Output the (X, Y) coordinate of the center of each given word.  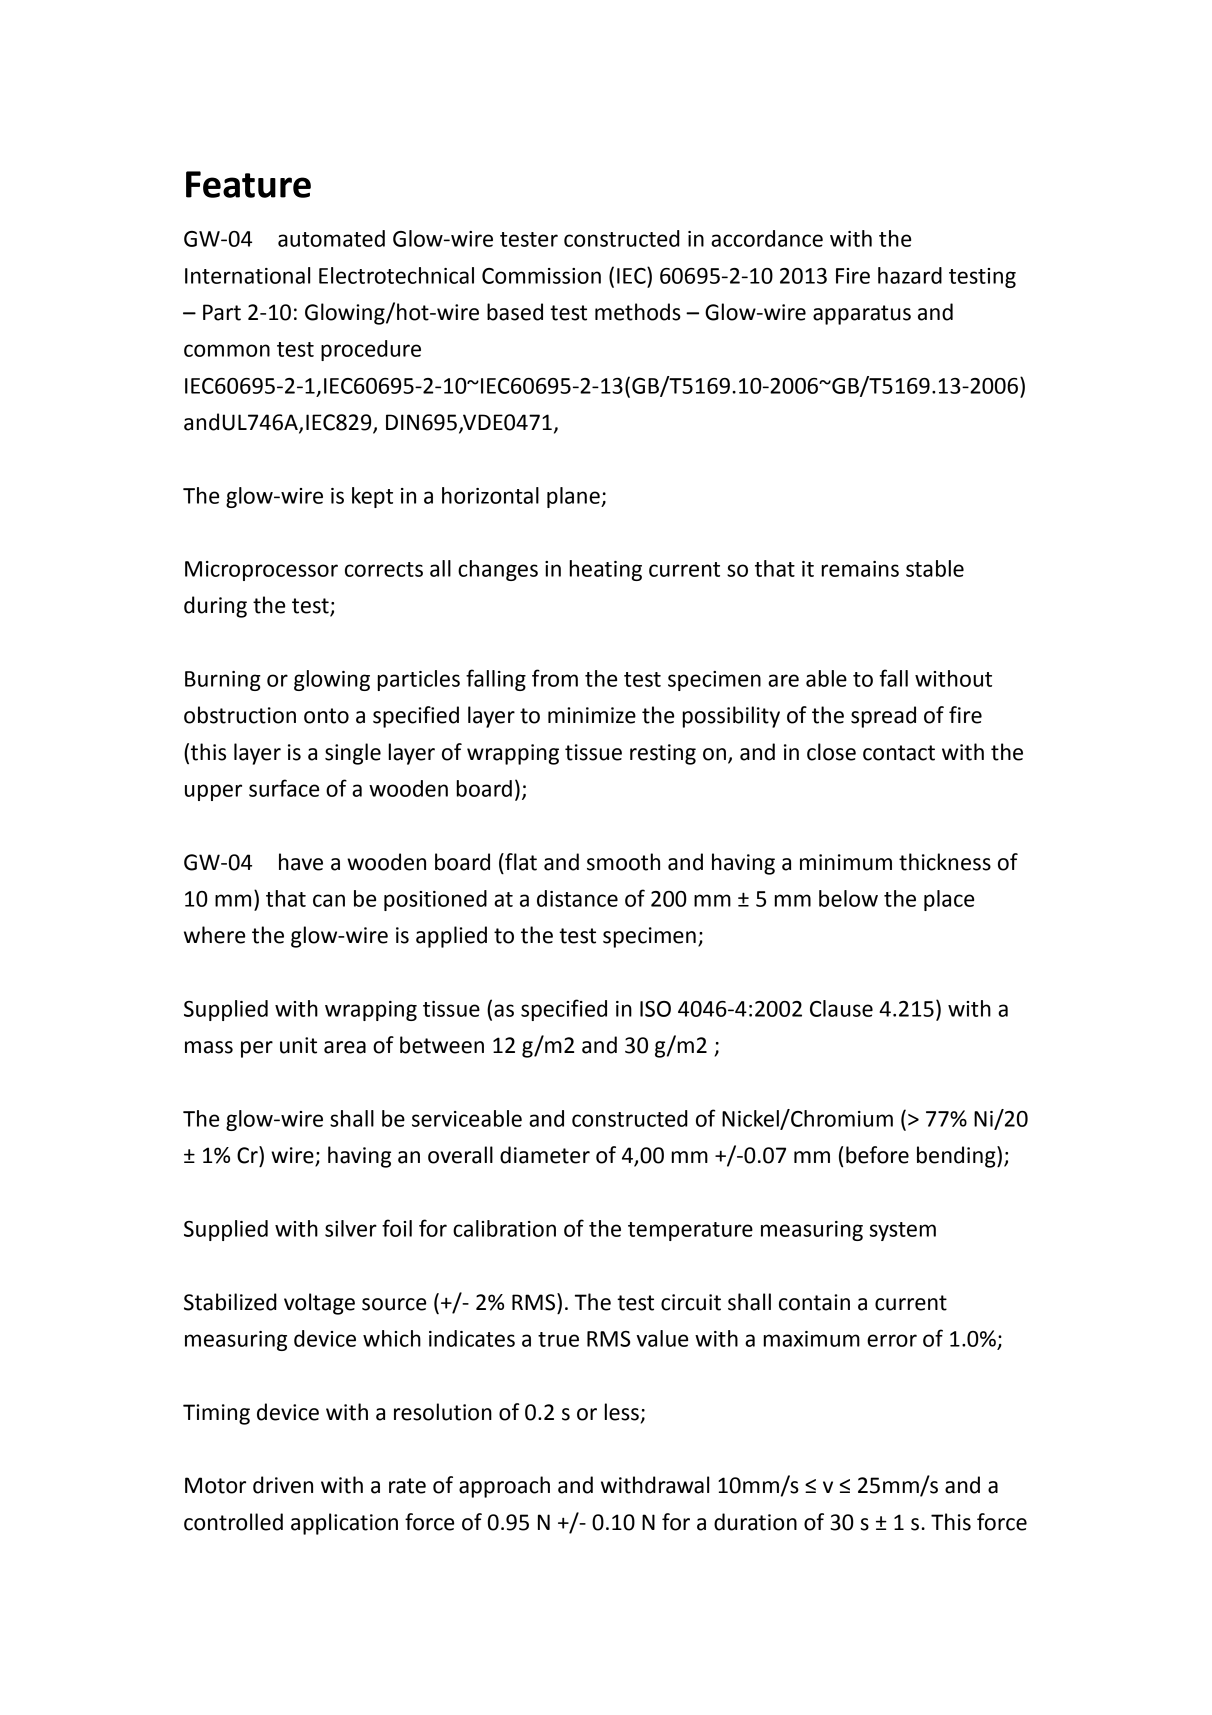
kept (372, 497)
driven (283, 1485)
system (903, 1231)
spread (883, 717)
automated (331, 238)
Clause (841, 1008)
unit (298, 1045)
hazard (910, 275)
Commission (541, 276)
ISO (655, 1009)
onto (326, 716)
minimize (592, 715)
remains (860, 569)
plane (574, 497)
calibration (504, 1228)
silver (351, 1228)
